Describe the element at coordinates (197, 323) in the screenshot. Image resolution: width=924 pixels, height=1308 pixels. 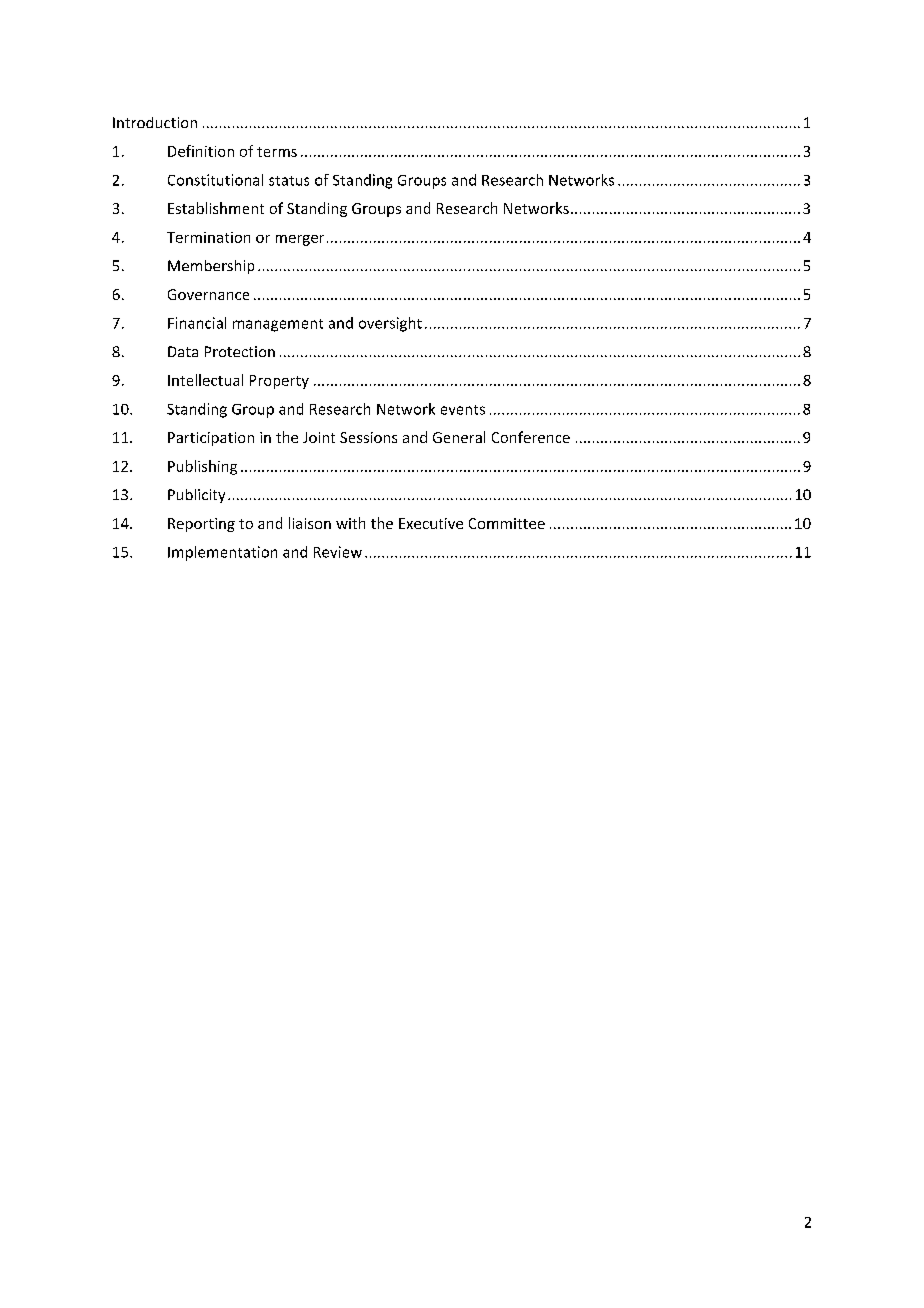
I see `Financial` at that location.
